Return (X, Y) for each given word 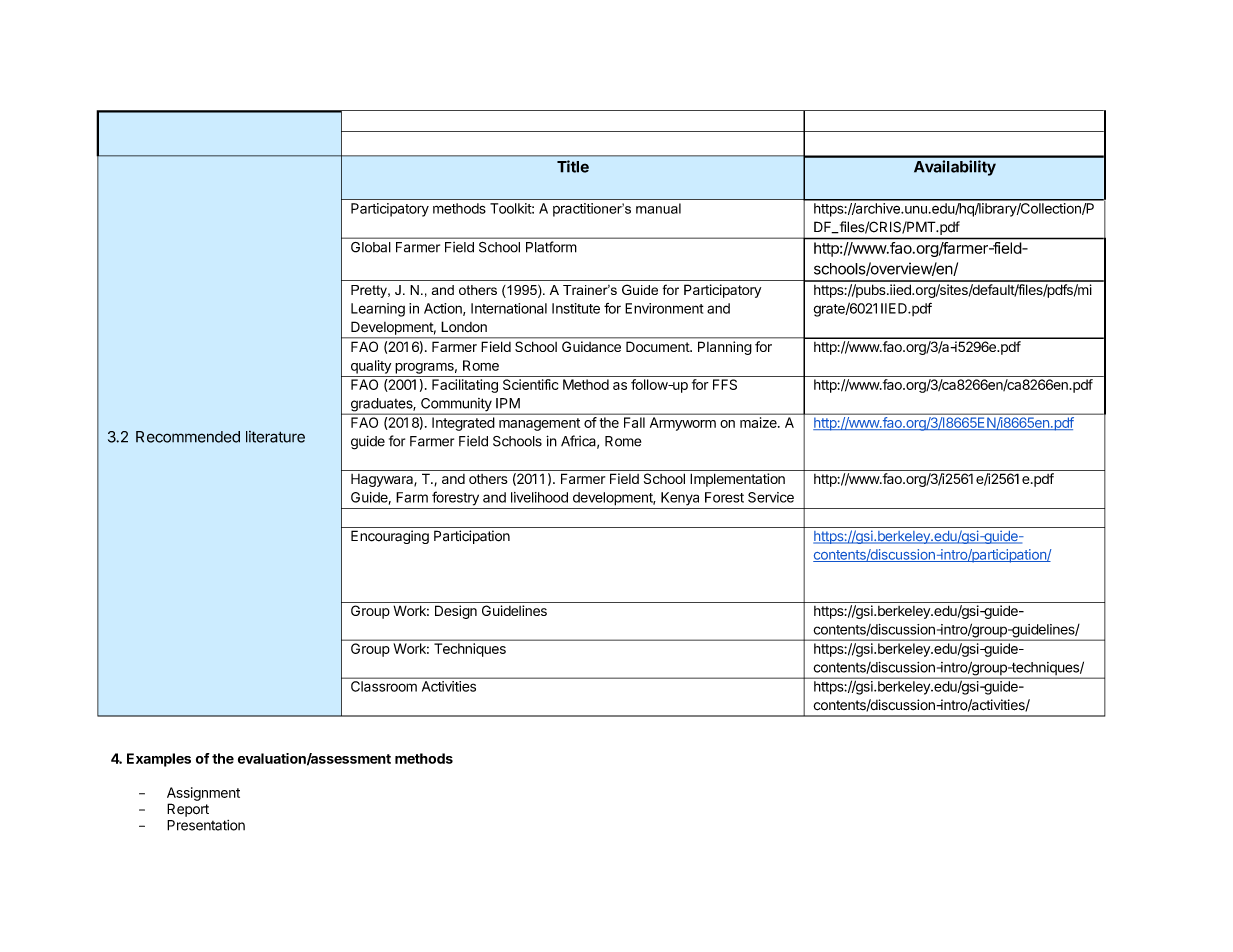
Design (456, 612)
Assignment (203, 794)
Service (771, 497)
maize (759, 422)
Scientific (530, 384)
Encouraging (390, 537)
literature (275, 437)
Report (188, 810)
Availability (955, 168)
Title (573, 166)
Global (370, 247)
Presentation (206, 825)
